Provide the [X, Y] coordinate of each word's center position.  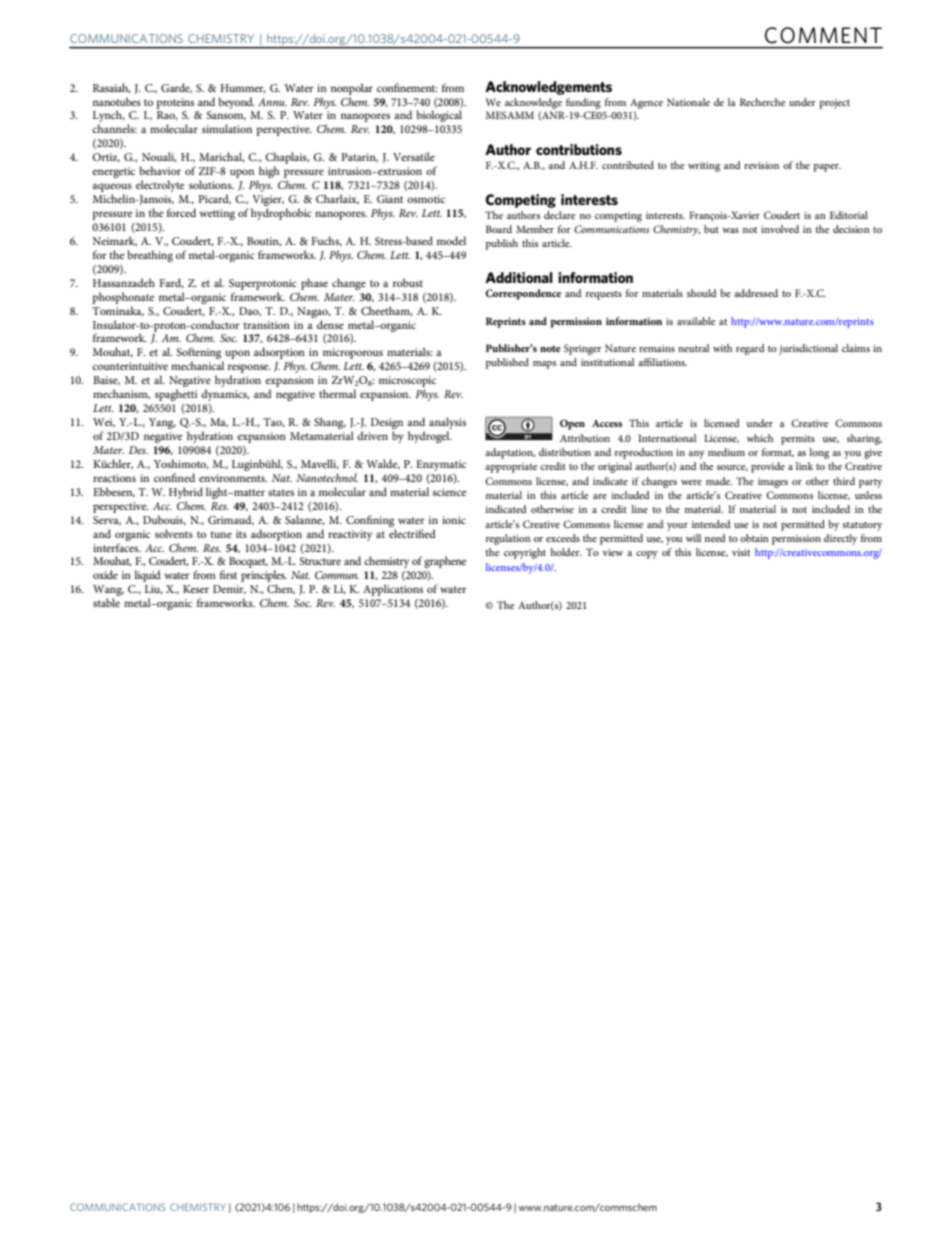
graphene [445, 562]
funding [583, 103]
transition [267, 325]
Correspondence [523, 294]
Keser [196, 589]
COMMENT [823, 35]
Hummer [243, 88]
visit [741, 552]
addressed [756, 293]
